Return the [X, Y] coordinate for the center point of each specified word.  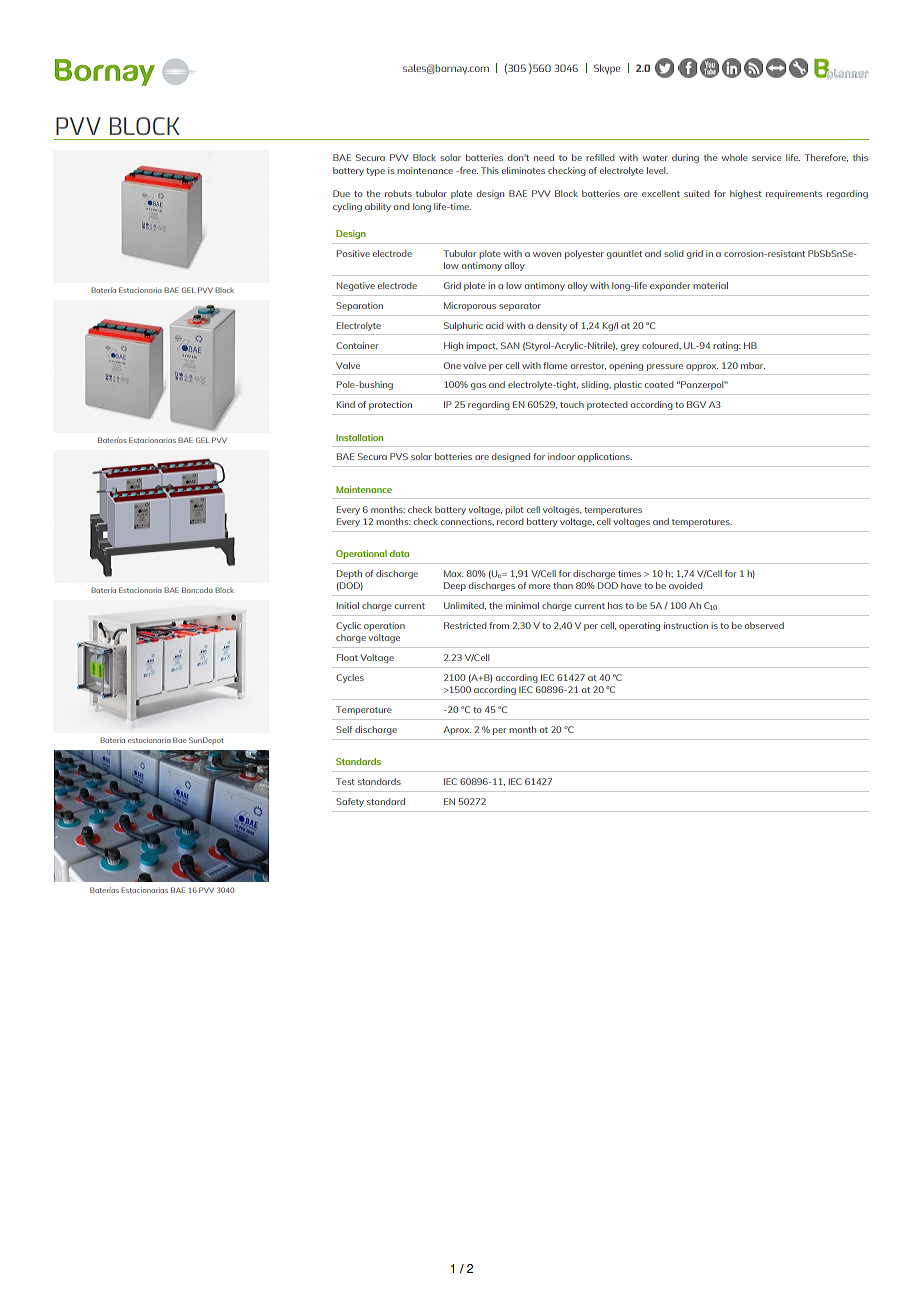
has [615, 605]
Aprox [457, 730]
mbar [753, 365]
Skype [607, 69]
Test [345, 781]
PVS [399, 456]
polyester [584, 254]
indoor [561, 456]
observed [764, 625]
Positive [353, 253]
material [710, 285]
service [766, 157]
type [375, 172]
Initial [348, 605]
